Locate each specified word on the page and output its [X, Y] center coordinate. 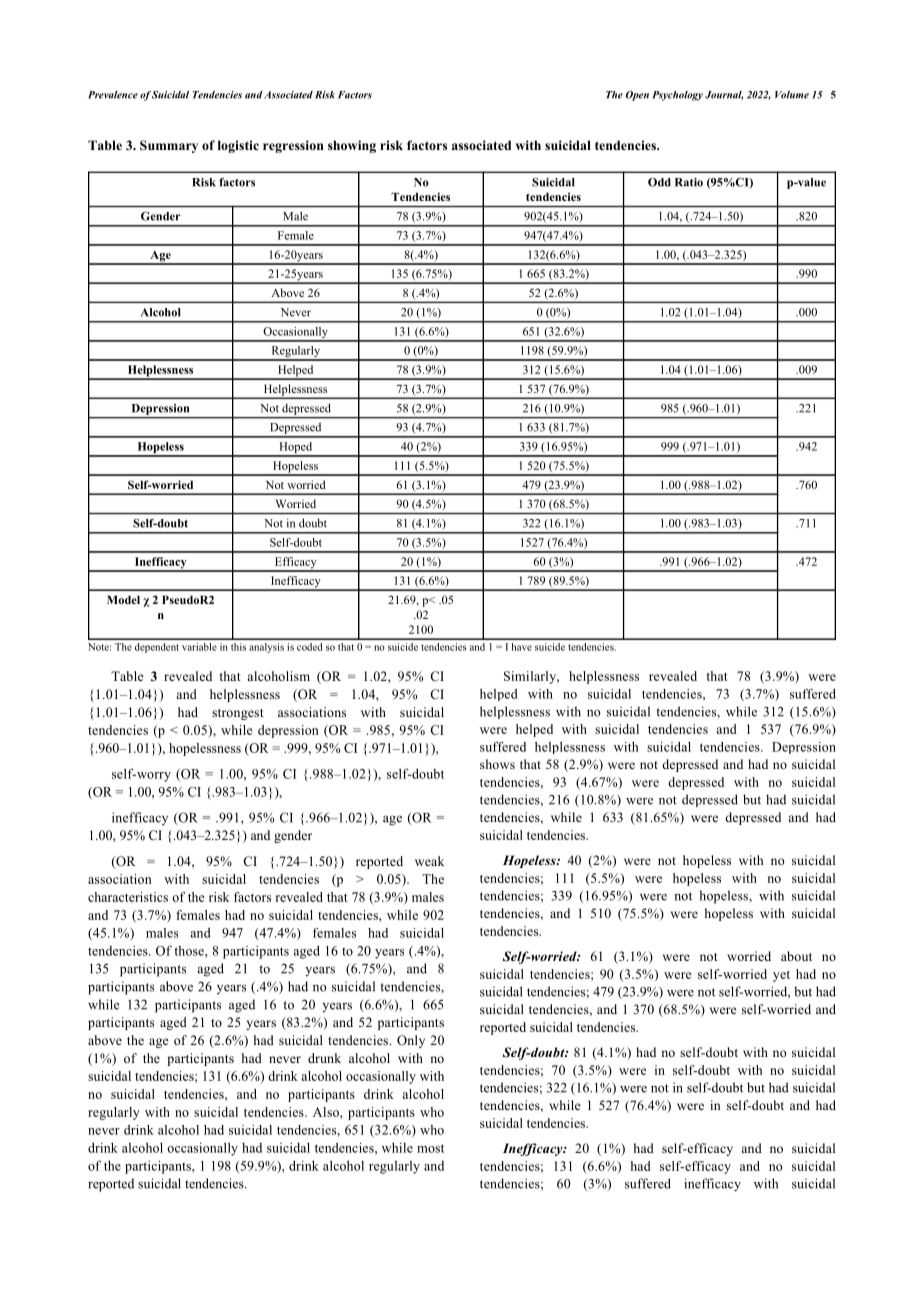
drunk [324, 1058]
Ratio [689, 182]
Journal [724, 95]
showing [352, 146]
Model [123, 599]
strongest [238, 714]
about [796, 956]
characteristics [128, 897]
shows [497, 764]
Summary [169, 146]
